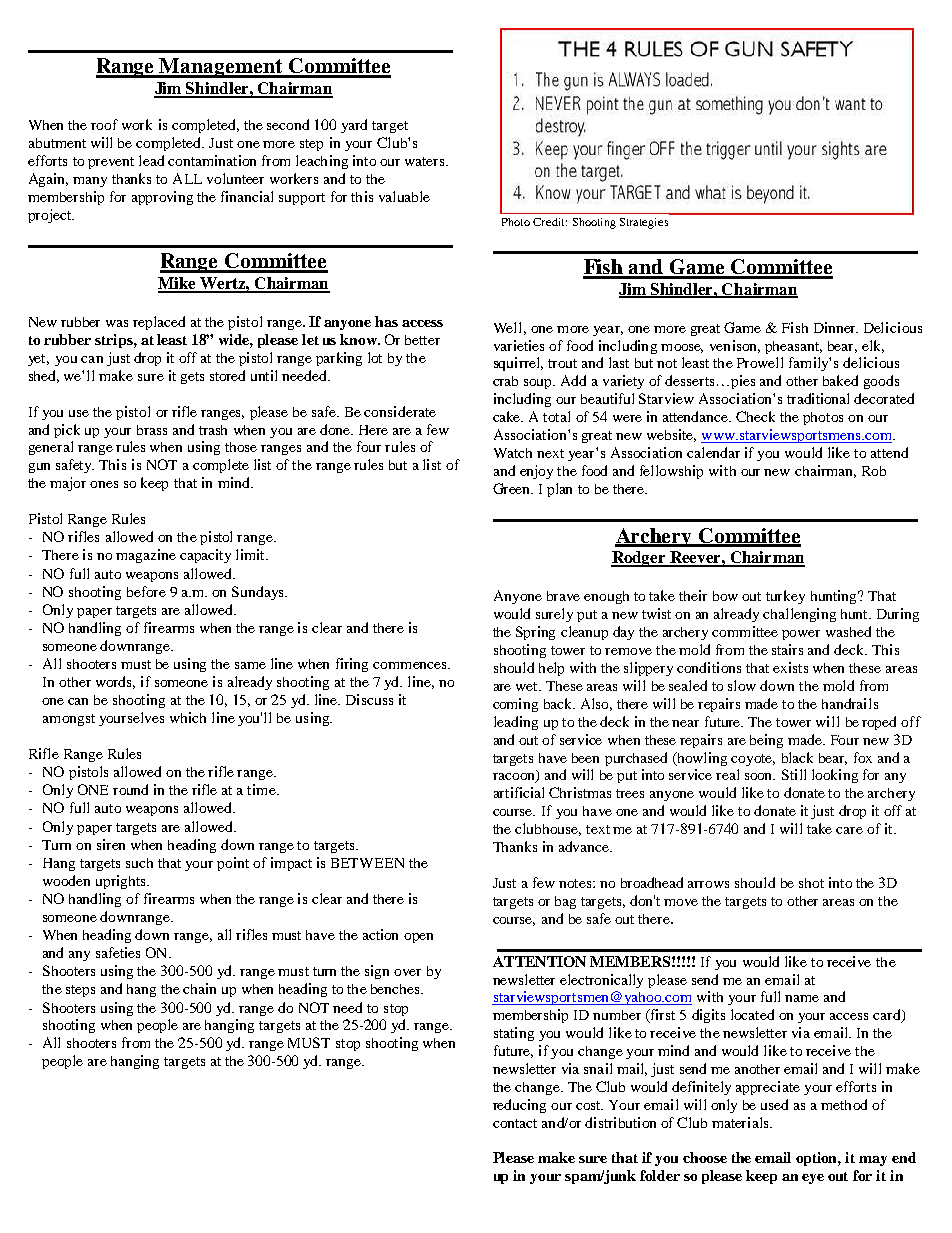 This screenshot has height=1233, width=952. I want to click on roof, so click(104, 124).
